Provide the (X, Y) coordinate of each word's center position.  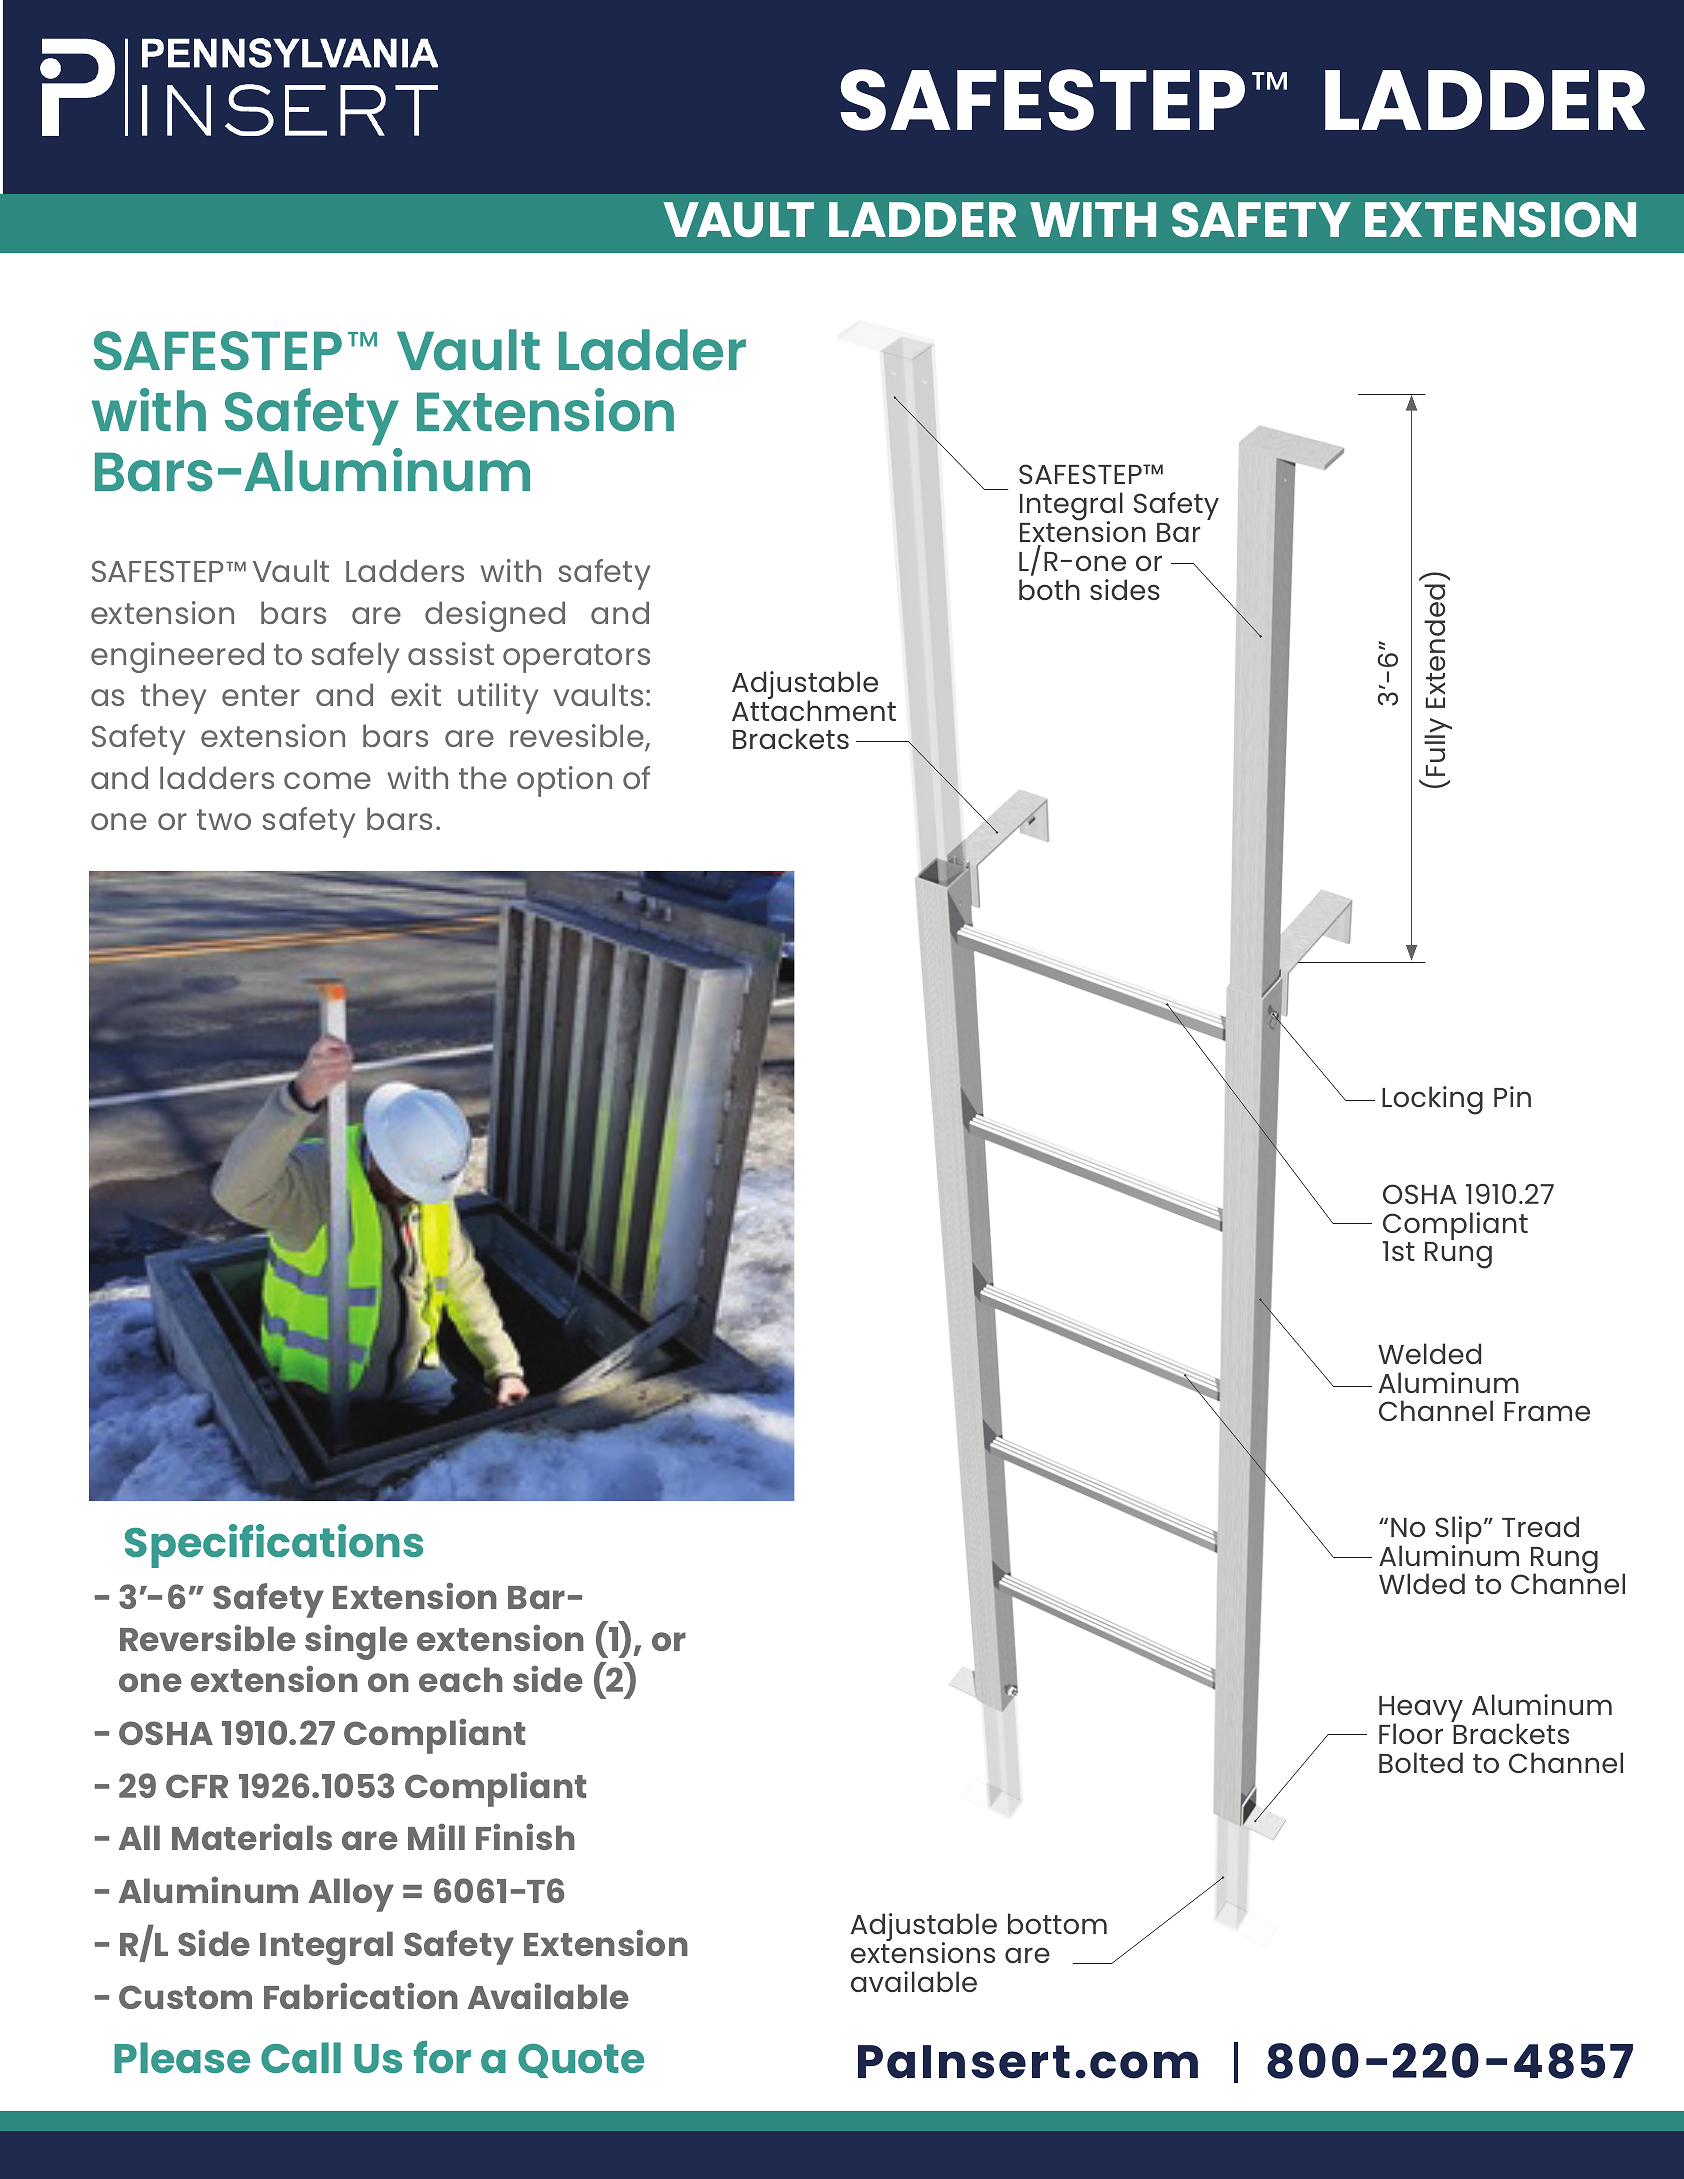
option (564, 781)
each (461, 1679)
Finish (525, 1836)
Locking (1432, 1100)
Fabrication (361, 1995)
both (1049, 589)
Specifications (274, 1546)
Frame (1547, 1411)
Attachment (814, 709)
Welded (1429, 1353)
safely (355, 657)
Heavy (1421, 1710)
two (224, 819)
